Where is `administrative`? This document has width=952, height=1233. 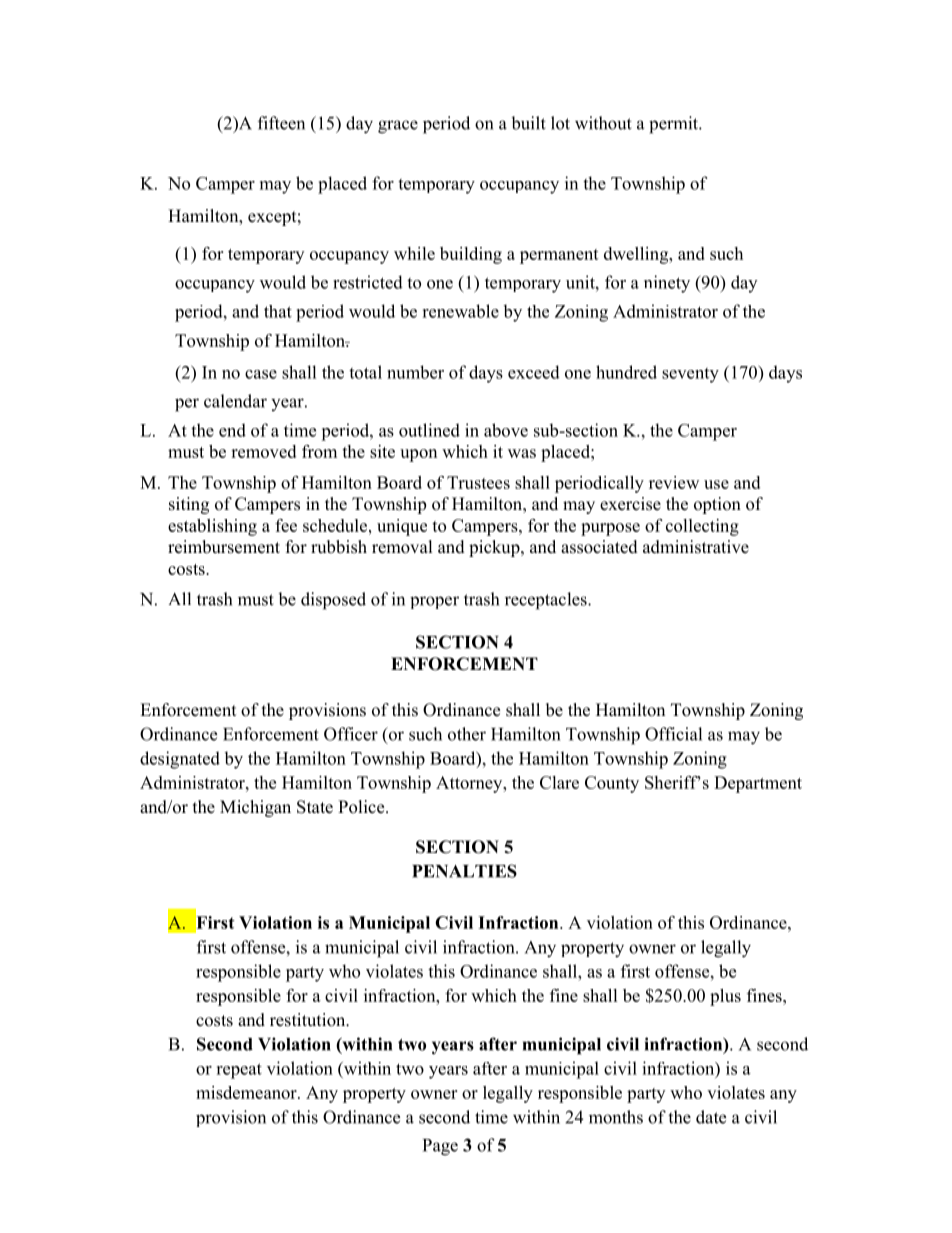
administrative is located at coordinates (696, 547).
